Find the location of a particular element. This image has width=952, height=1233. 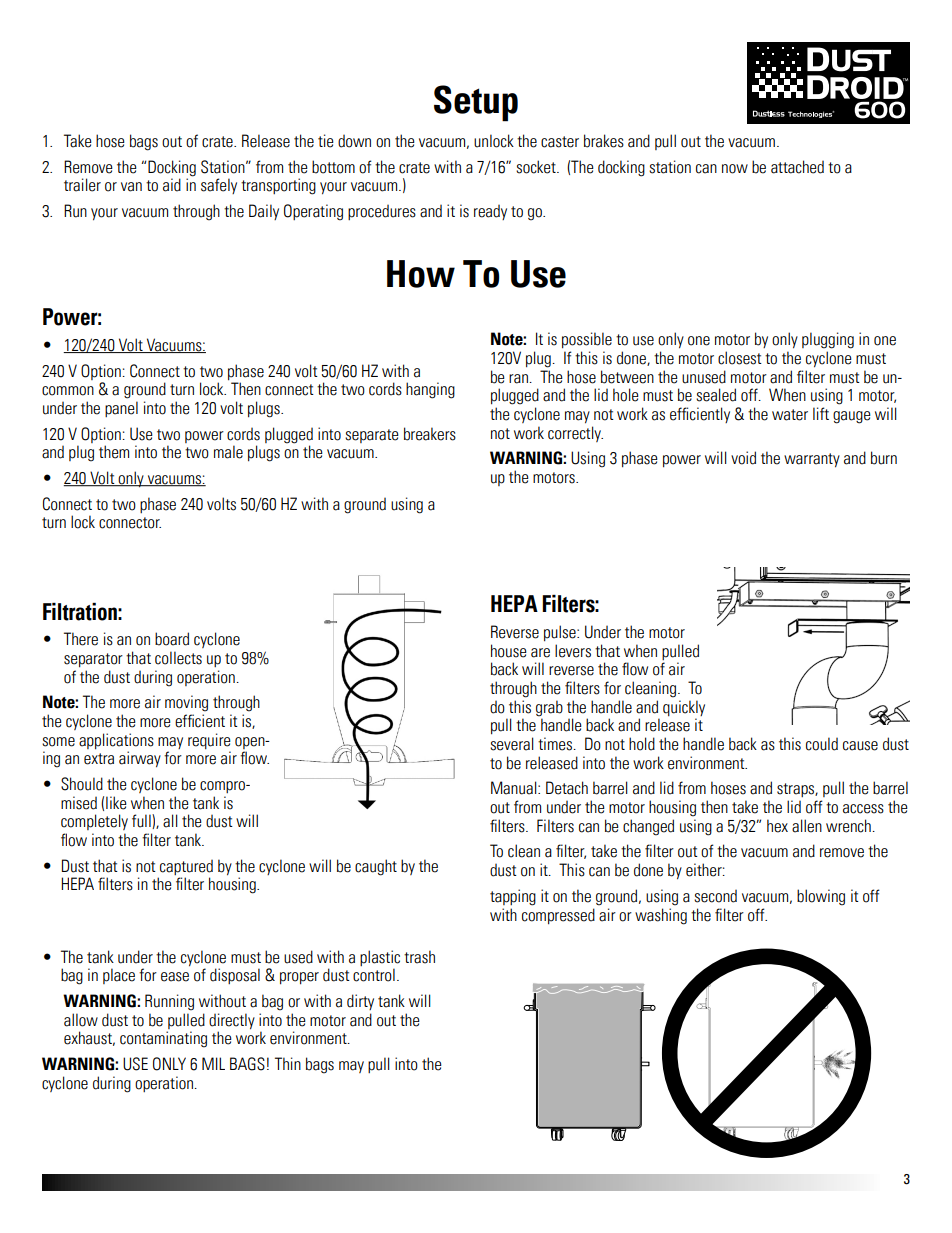

aid is located at coordinates (172, 185).
